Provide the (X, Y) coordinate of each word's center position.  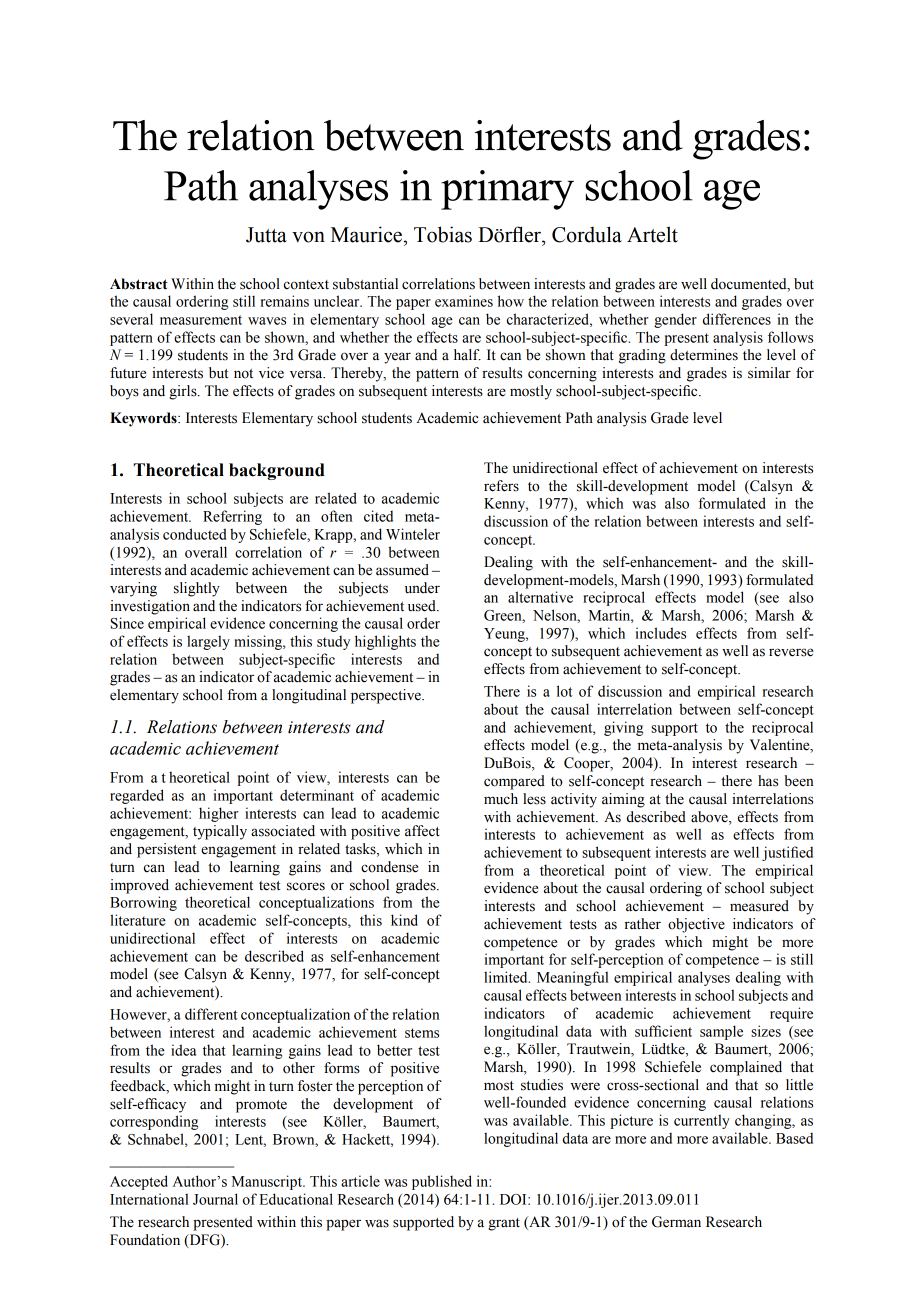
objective (696, 925)
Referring (232, 517)
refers (501, 486)
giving (623, 728)
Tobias (443, 234)
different (211, 1014)
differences (737, 319)
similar (769, 373)
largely (208, 642)
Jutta (266, 235)
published (442, 1182)
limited (507, 977)
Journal (215, 1199)
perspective (387, 696)
